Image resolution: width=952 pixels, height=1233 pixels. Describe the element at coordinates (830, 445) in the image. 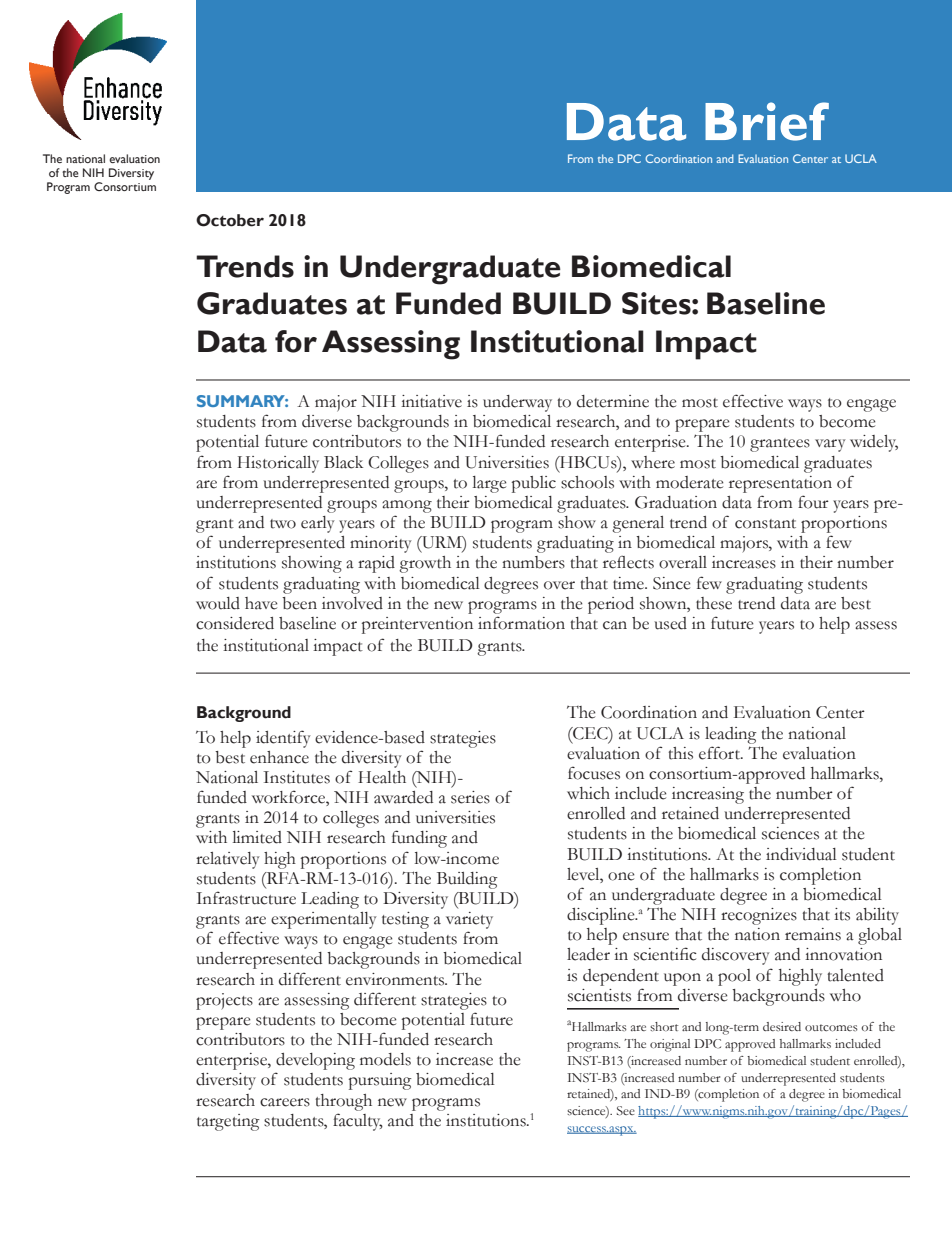

I see `vary` at that location.
